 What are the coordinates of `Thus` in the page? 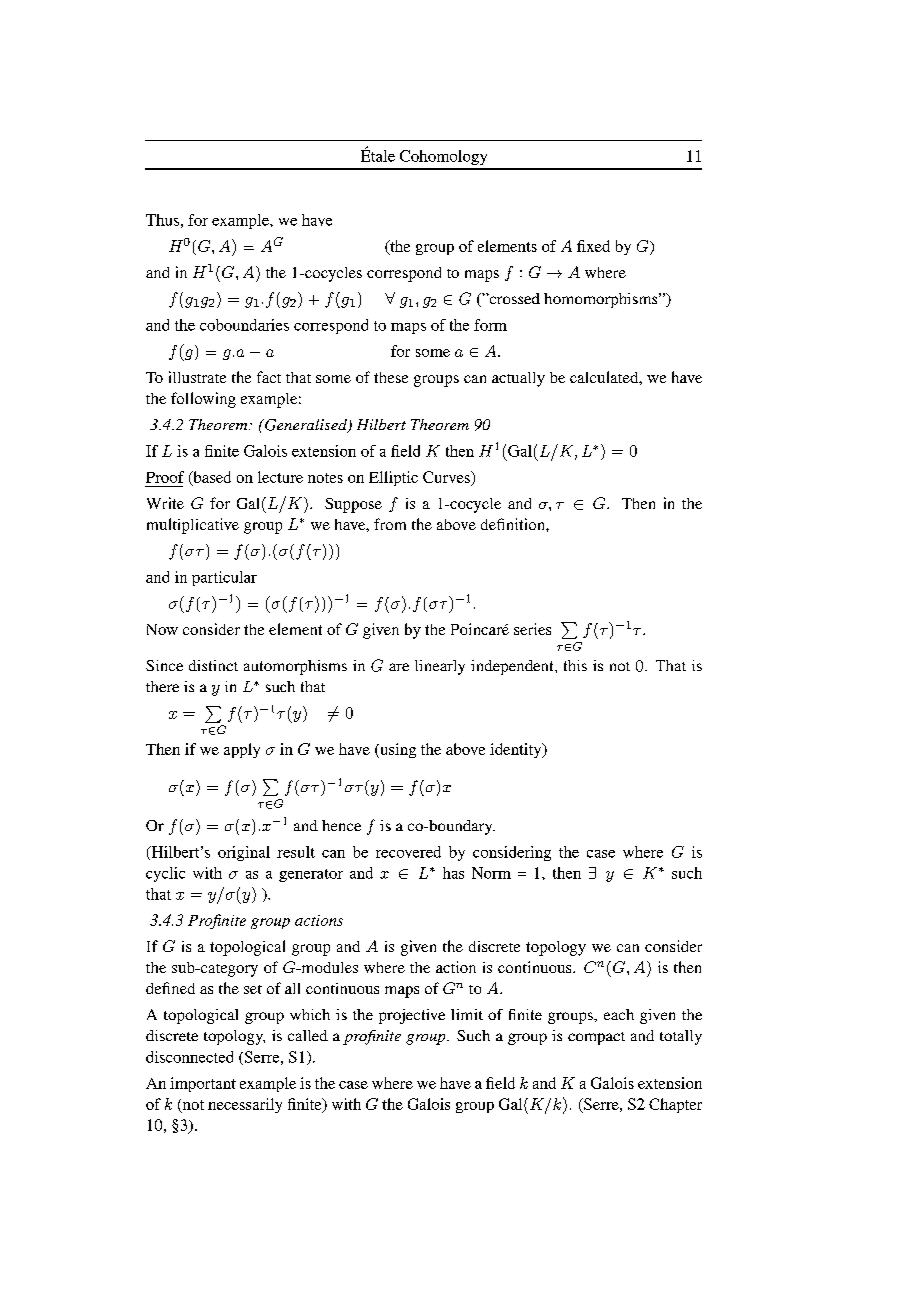 It's located at (162, 220).
